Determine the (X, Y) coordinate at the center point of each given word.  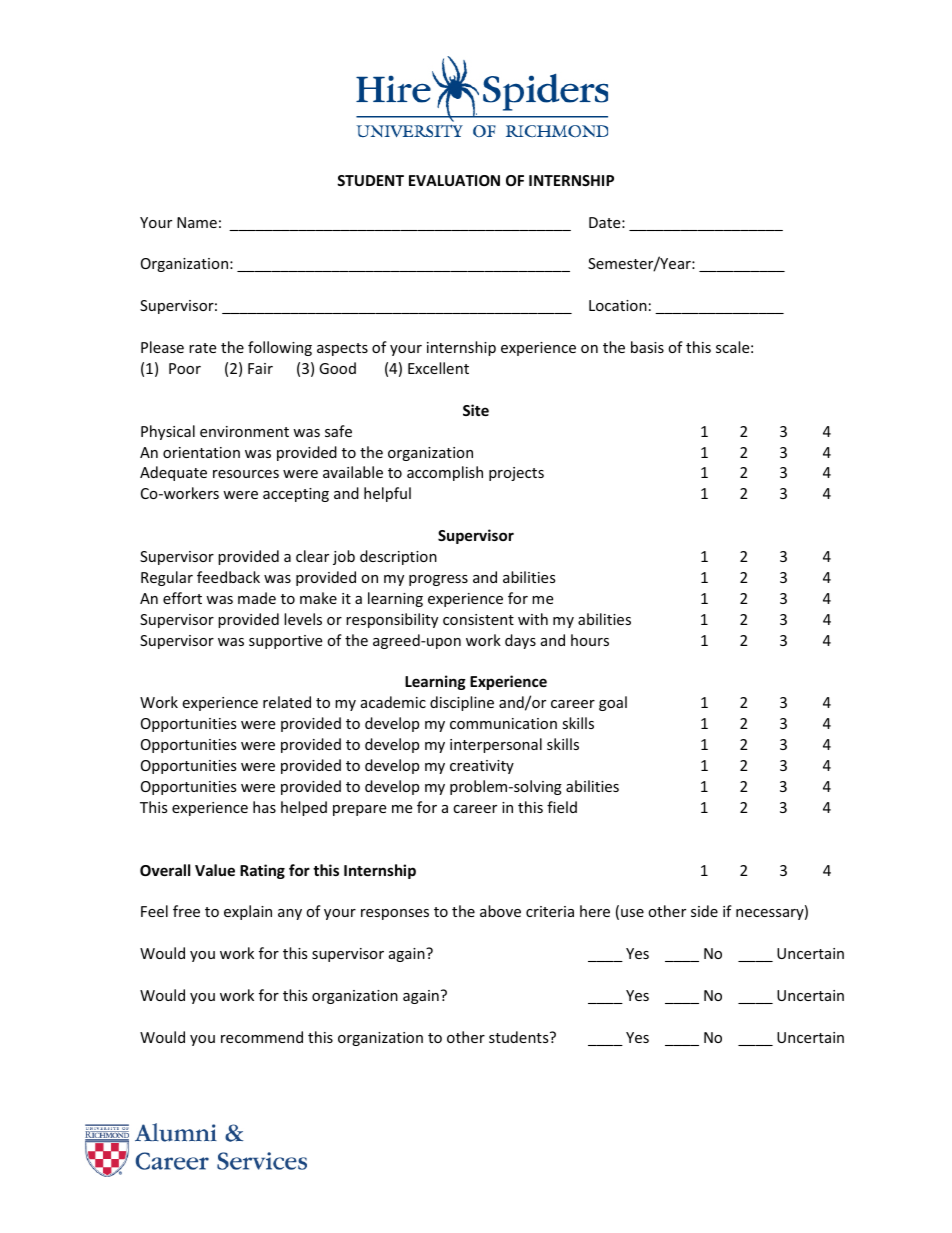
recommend (262, 1037)
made (257, 598)
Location (618, 305)
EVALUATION (454, 180)
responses (395, 914)
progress (438, 580)
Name (197, 222)
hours (590, 640)
